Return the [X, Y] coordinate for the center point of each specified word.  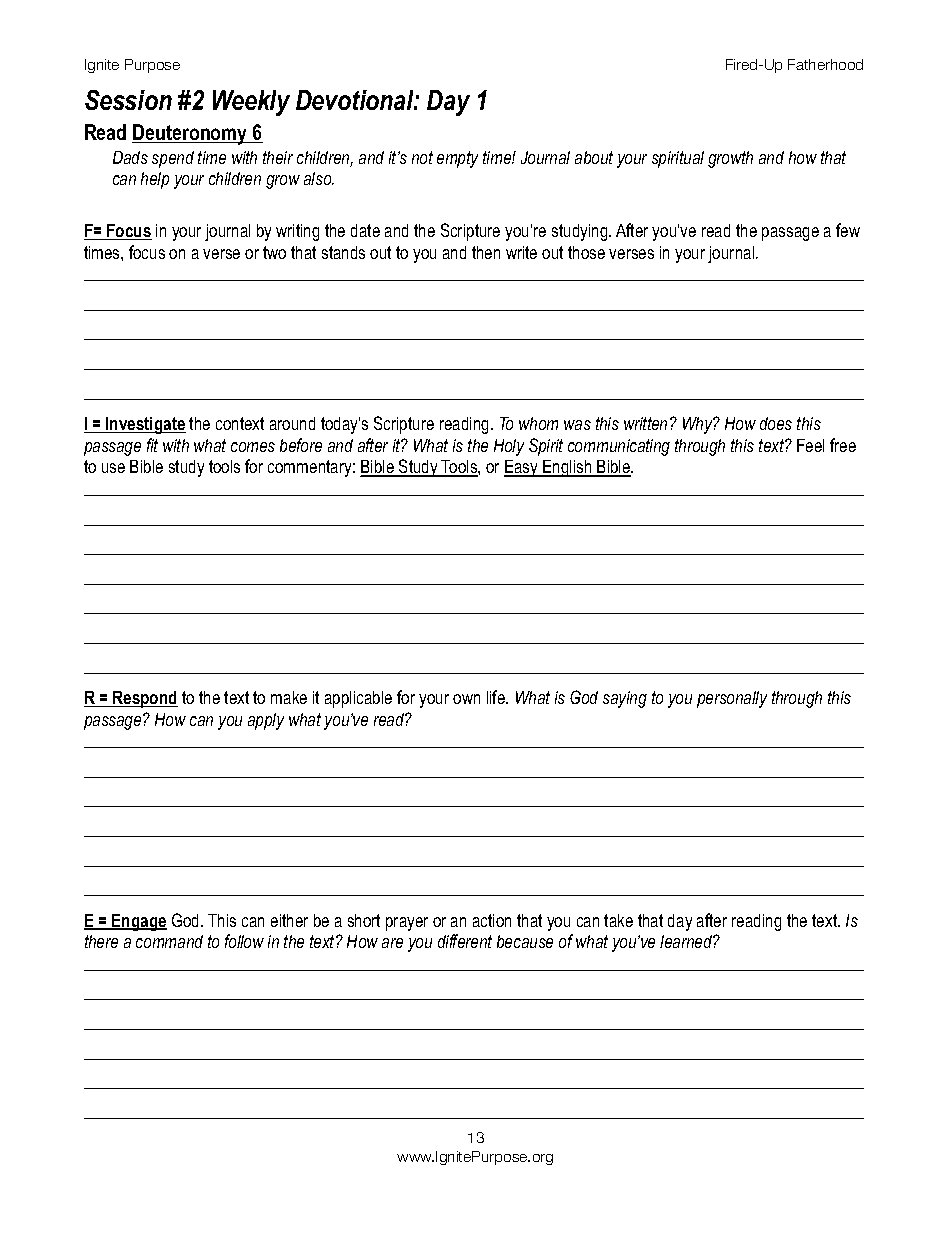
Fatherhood [825, 64]
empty [457, 159]
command [169, 941]
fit [152, 445]
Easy [522, 468]
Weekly [251, 103]
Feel [810, 445]
